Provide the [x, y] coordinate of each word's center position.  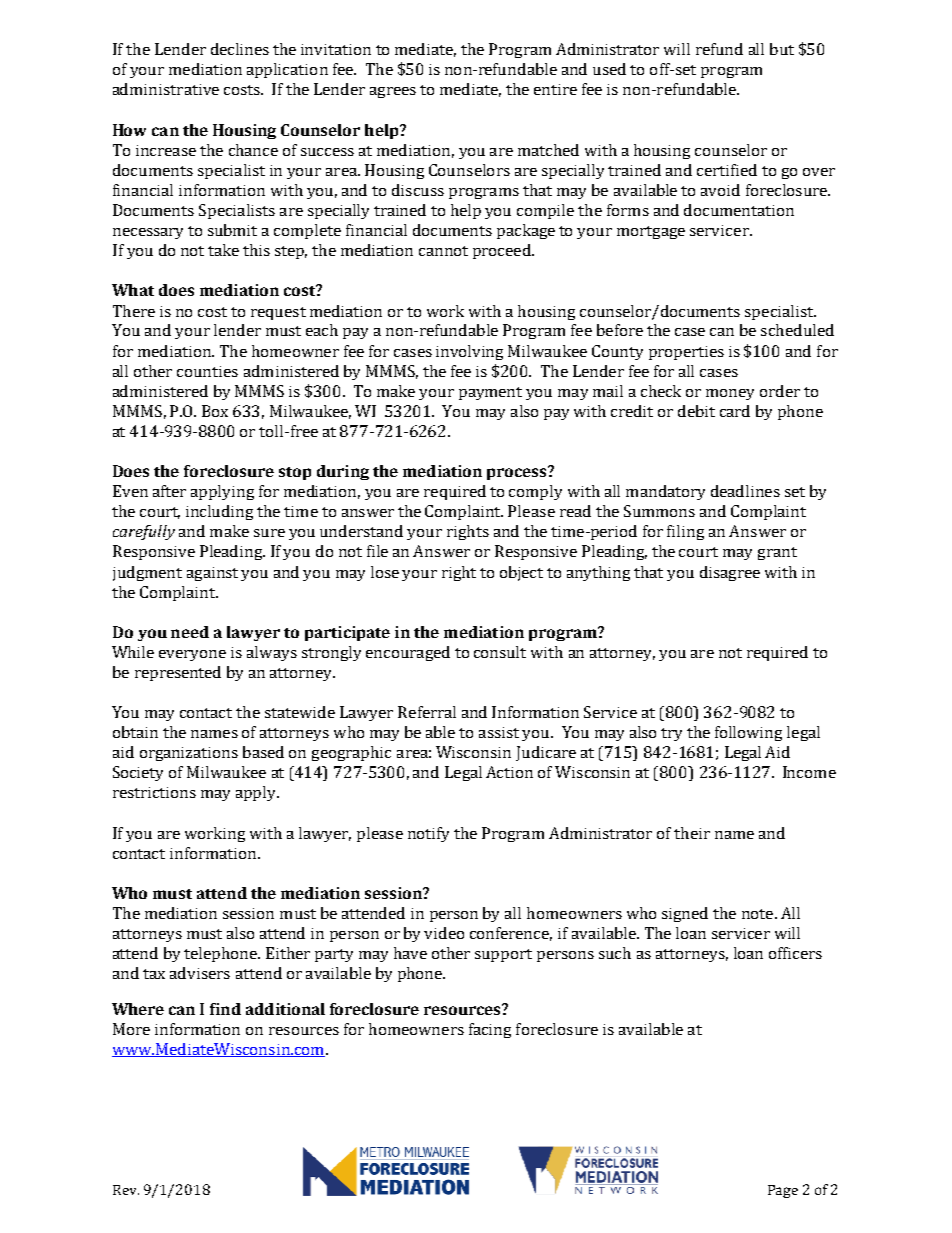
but [782, 49]
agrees [393, 92]
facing [490, 1030]
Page [783, 1191]
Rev [126, 1190]
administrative [166, 89]
